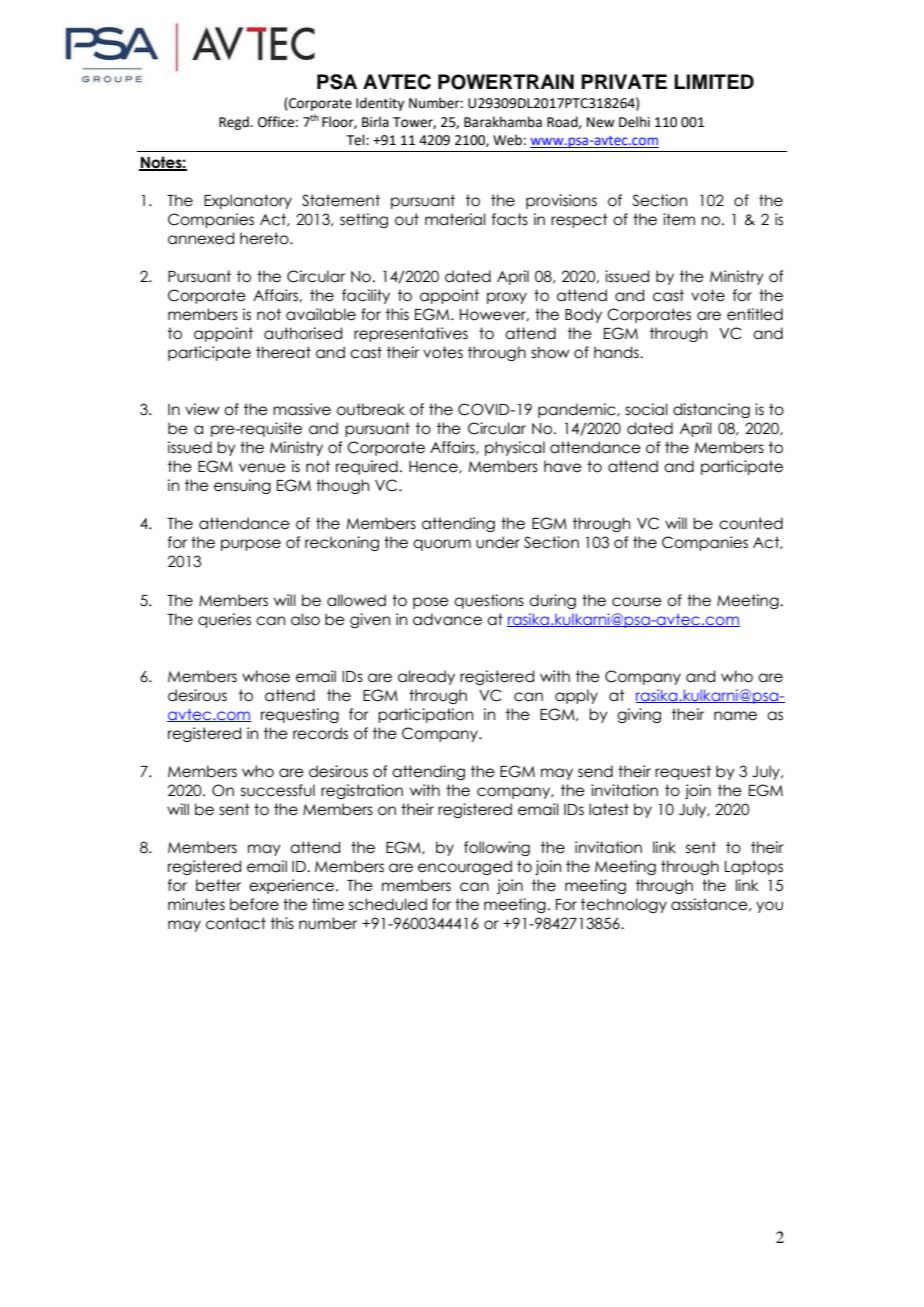  Describe the element at coordinates (506, 82) in the document. I see `POWERTRAIN` at that location.
